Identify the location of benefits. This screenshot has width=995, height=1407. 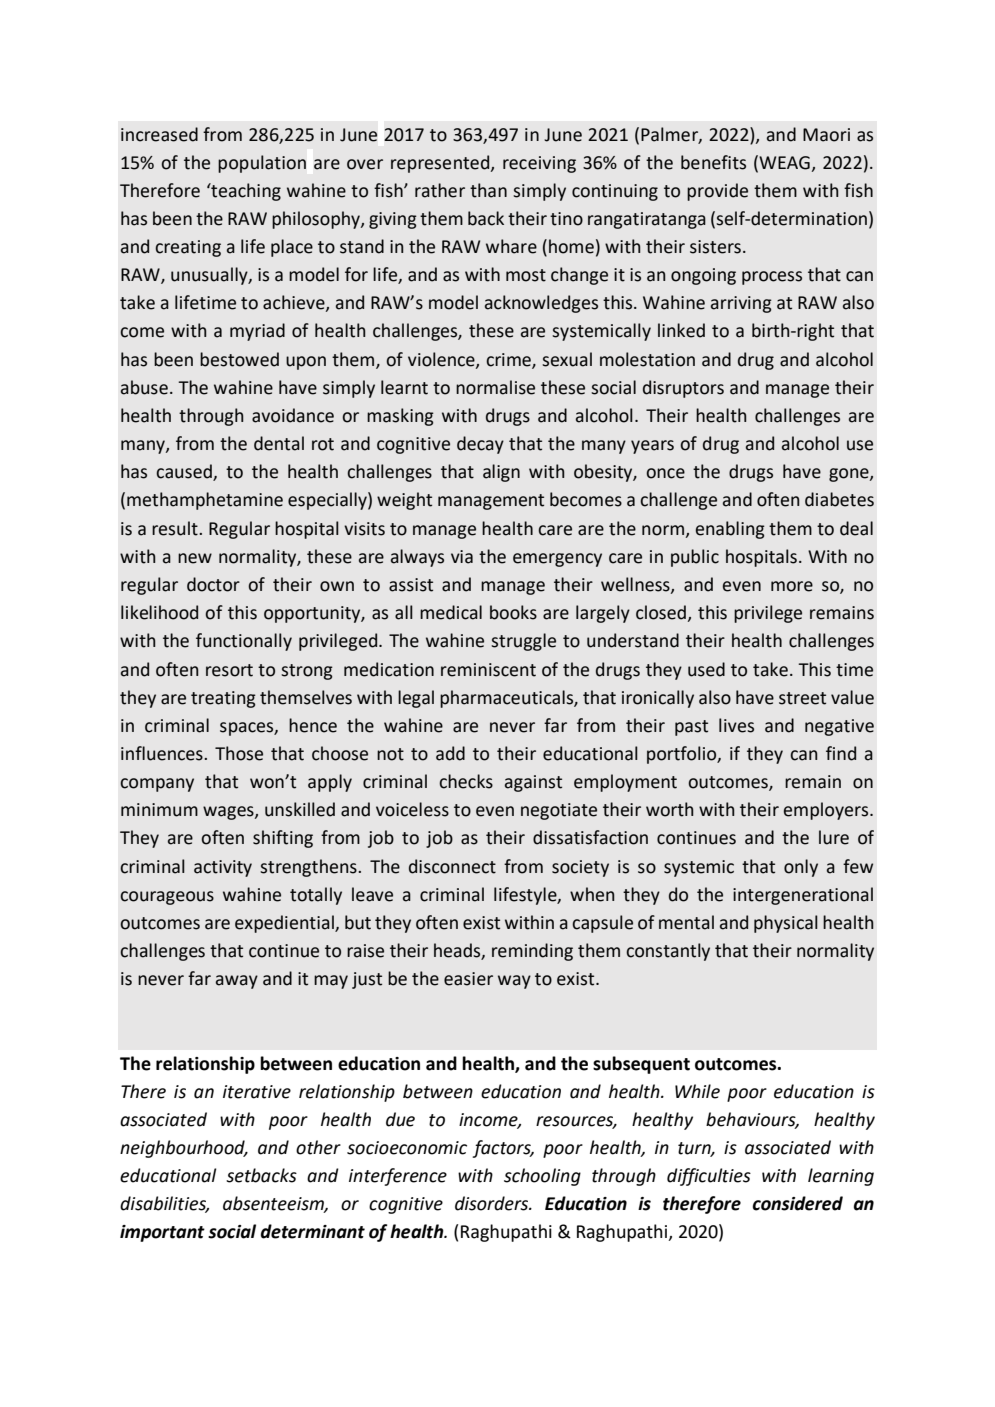
(713, 162).
